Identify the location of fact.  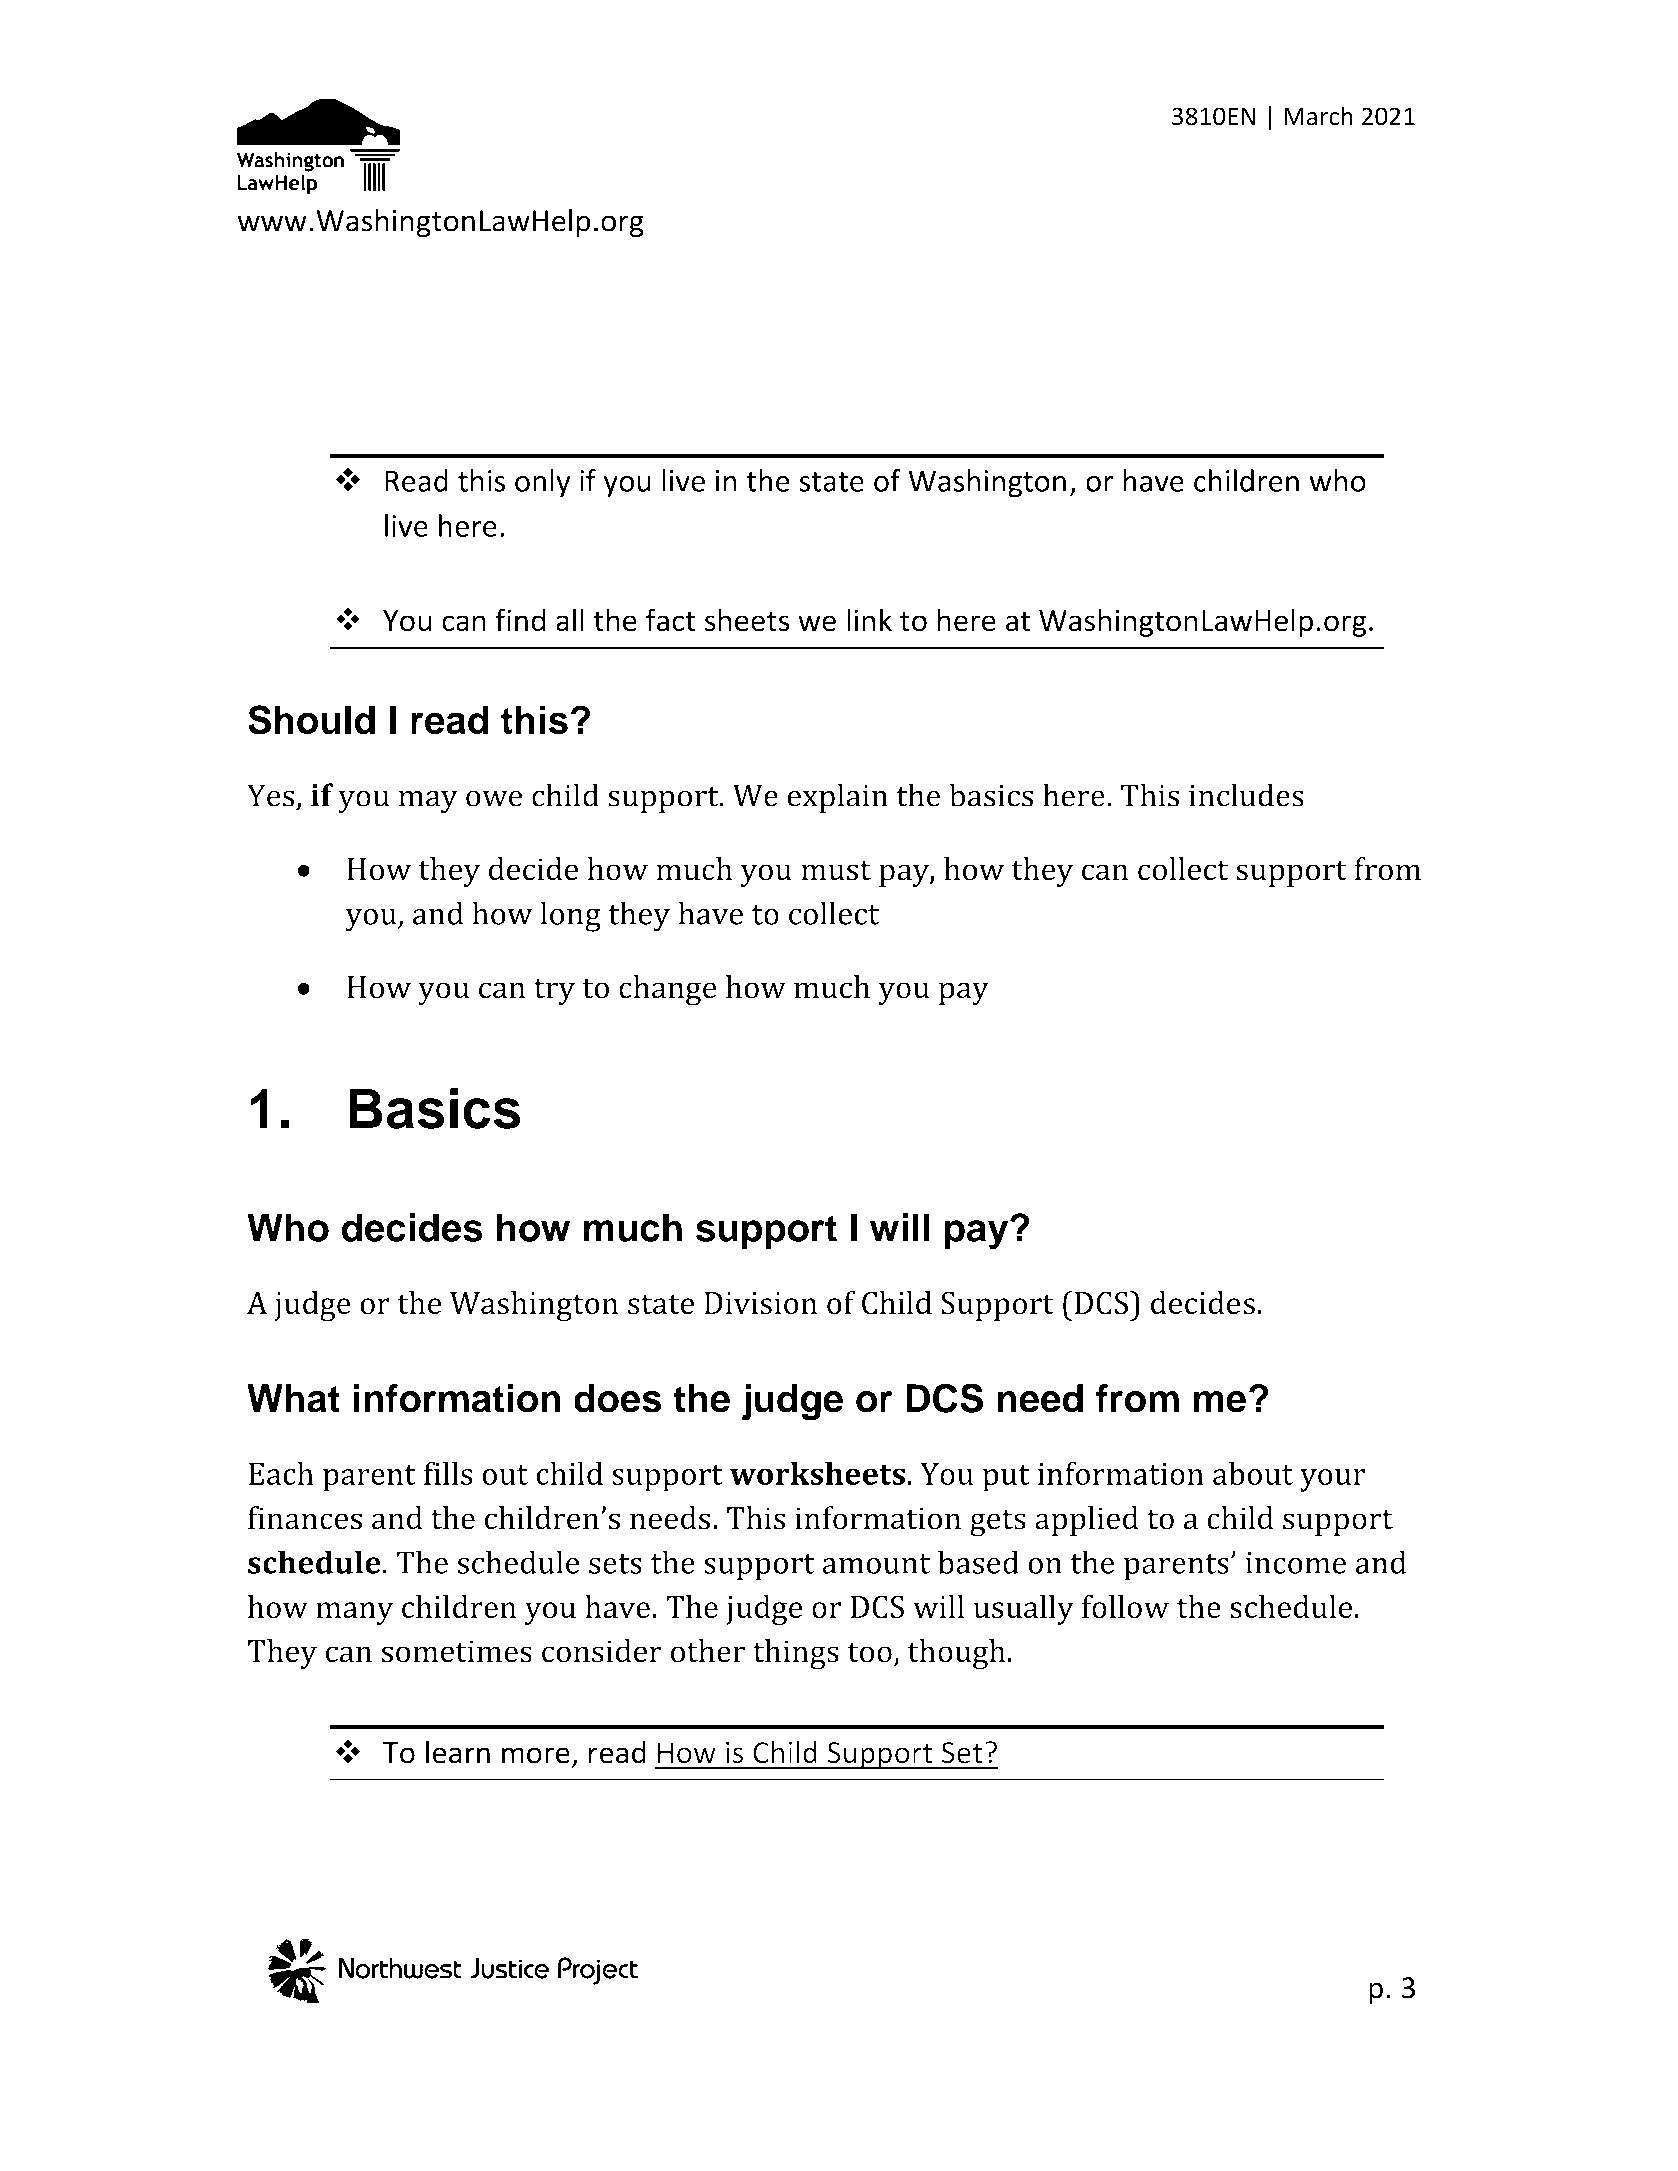
(670, 620).
